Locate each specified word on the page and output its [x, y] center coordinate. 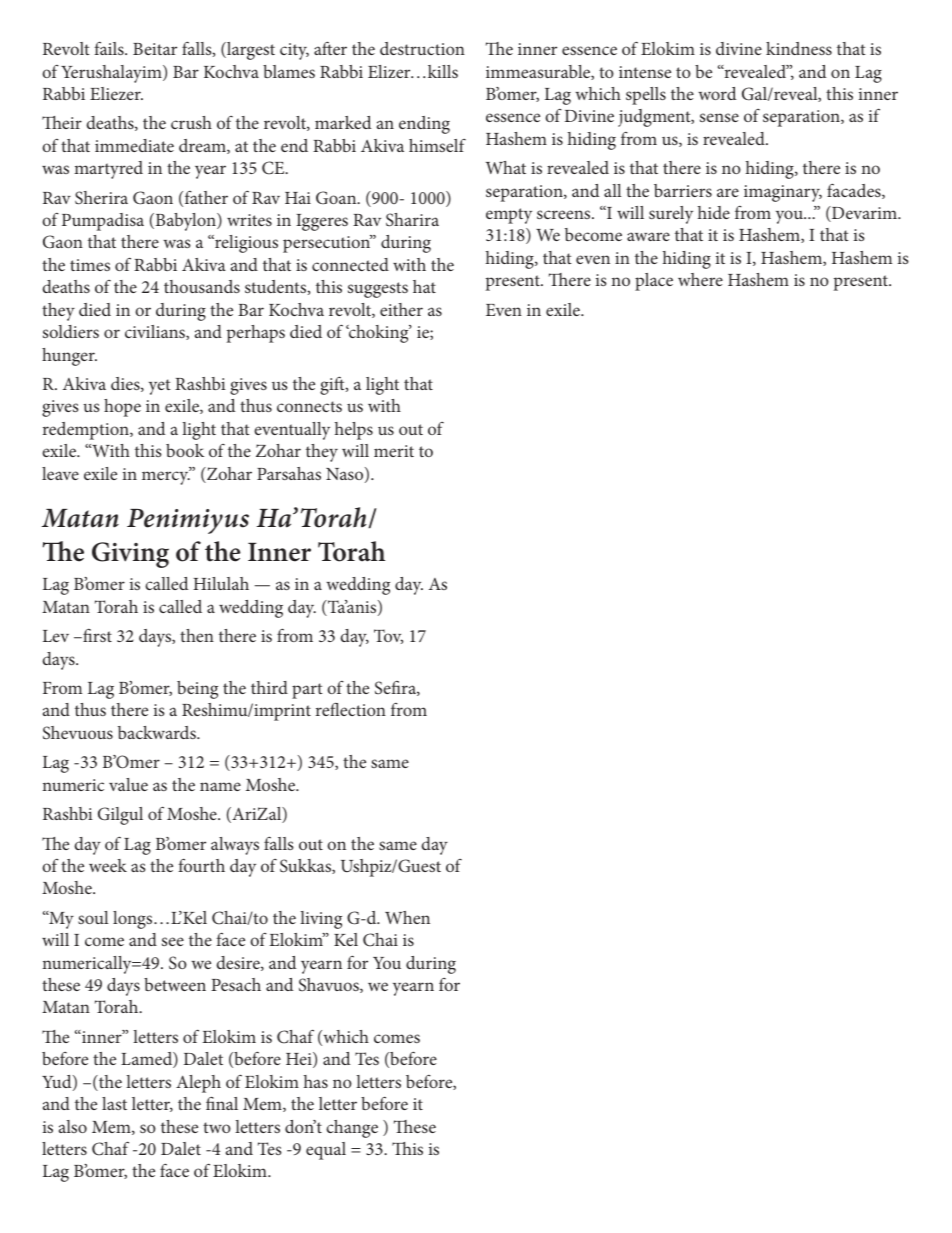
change [352, 1129]
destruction [422, 48]
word [717, 93]
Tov [388, 636]
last [114, 1103]
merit [394, 451]
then [197, 635]
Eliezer [116, 93]
